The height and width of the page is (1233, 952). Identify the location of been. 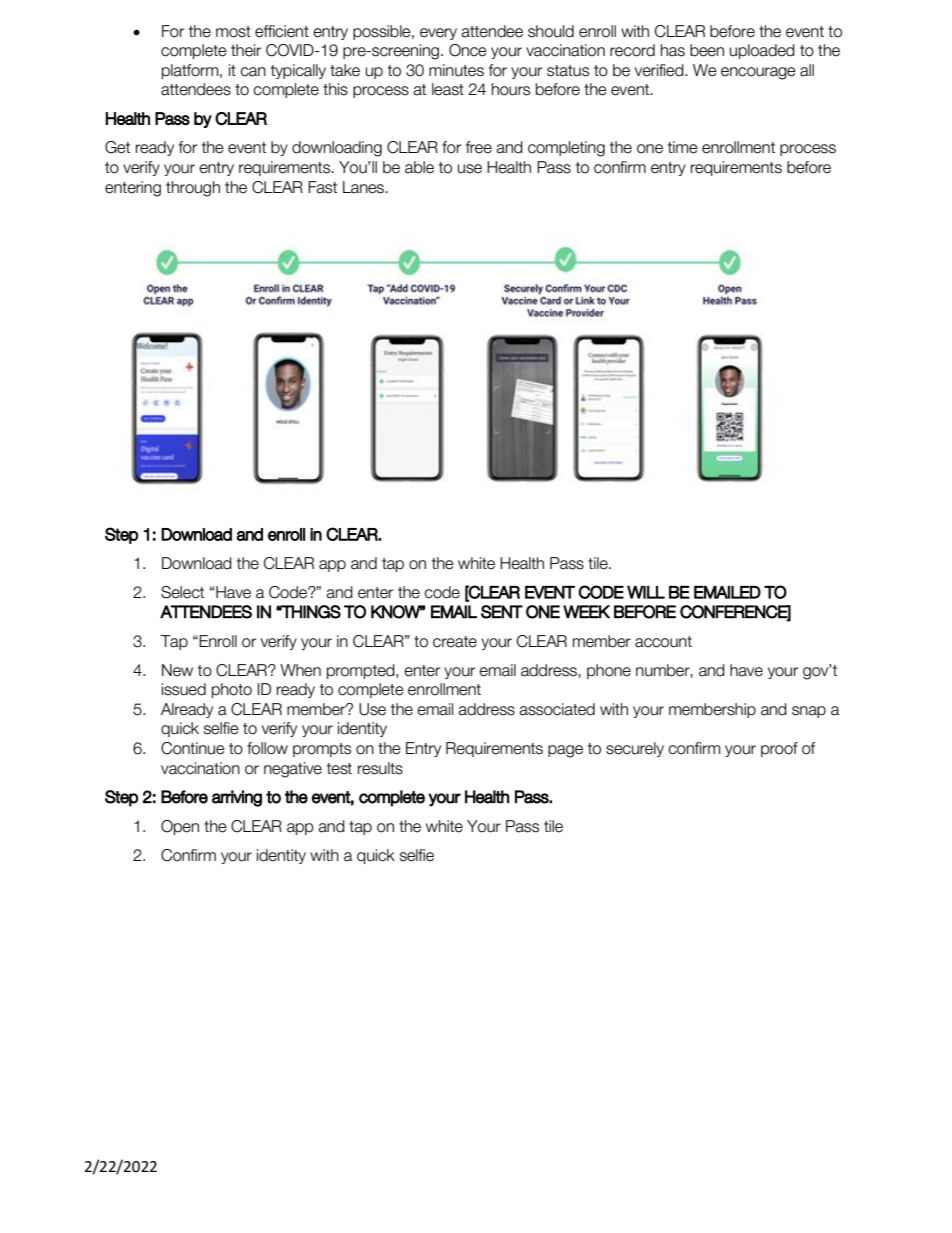
(707, 50).
